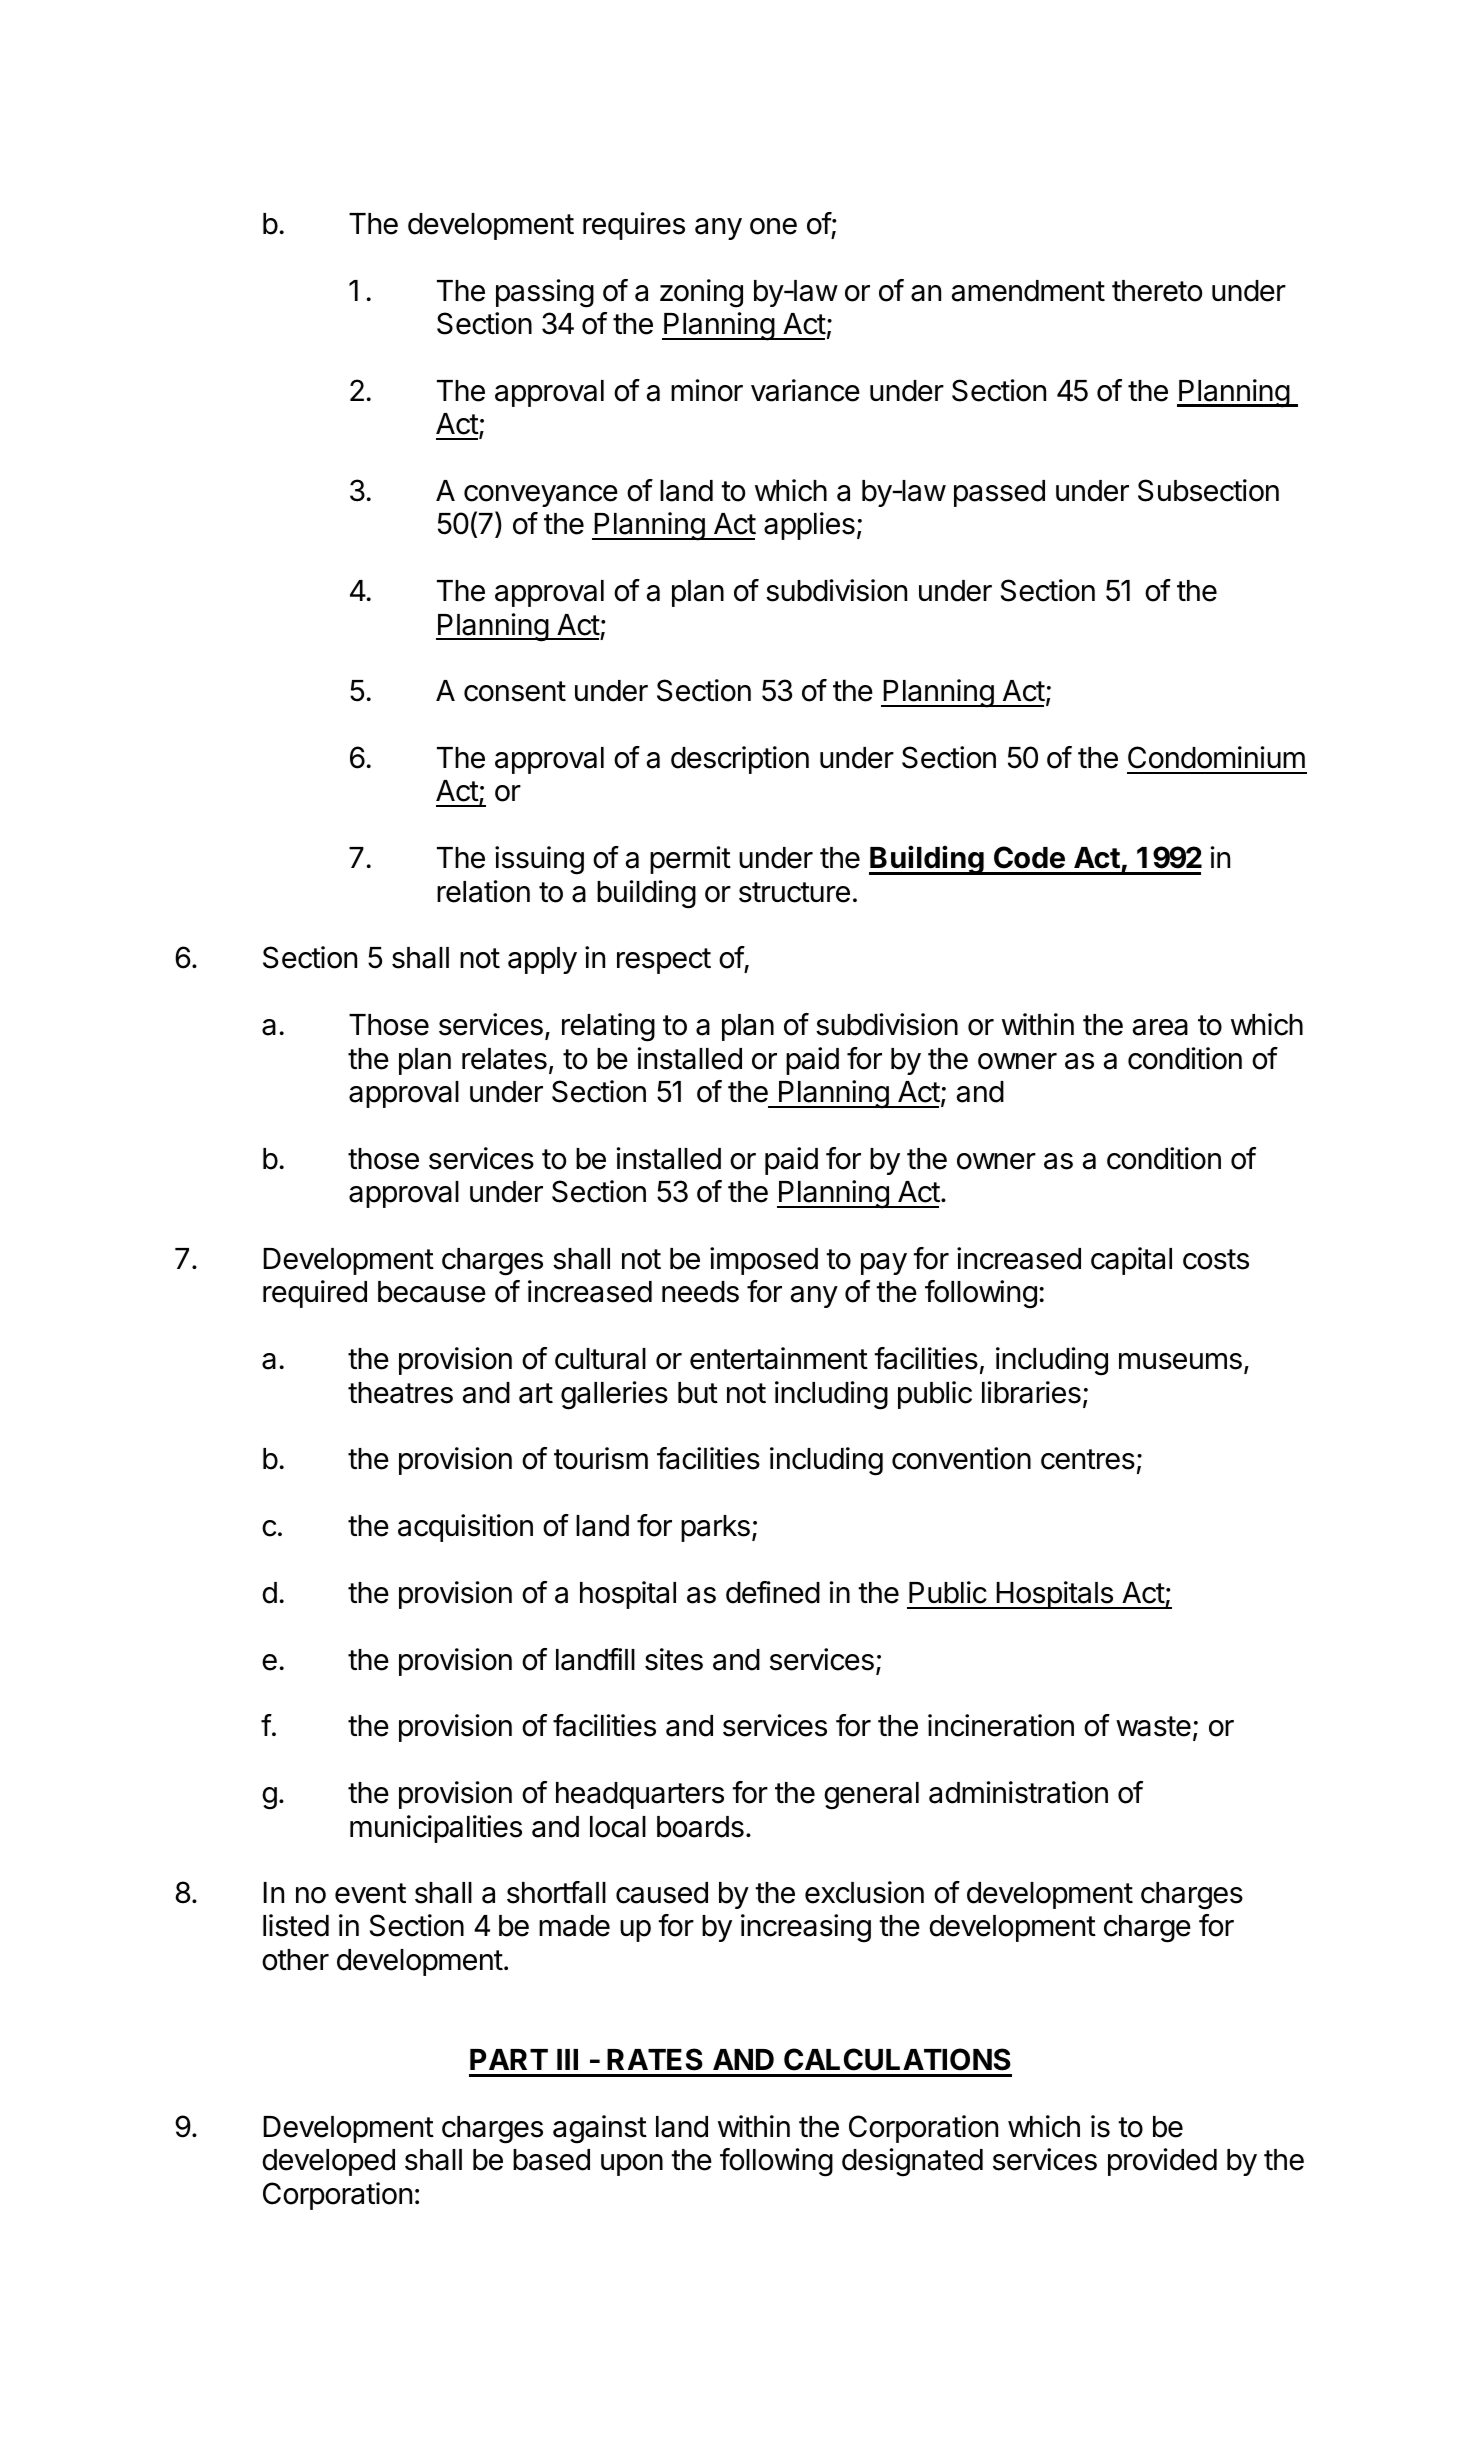 This page has height=2439, width=1481. What do you see at coordinates (328, 2162) in the page?
I see `developed` at bounding box center [328, 2162].
